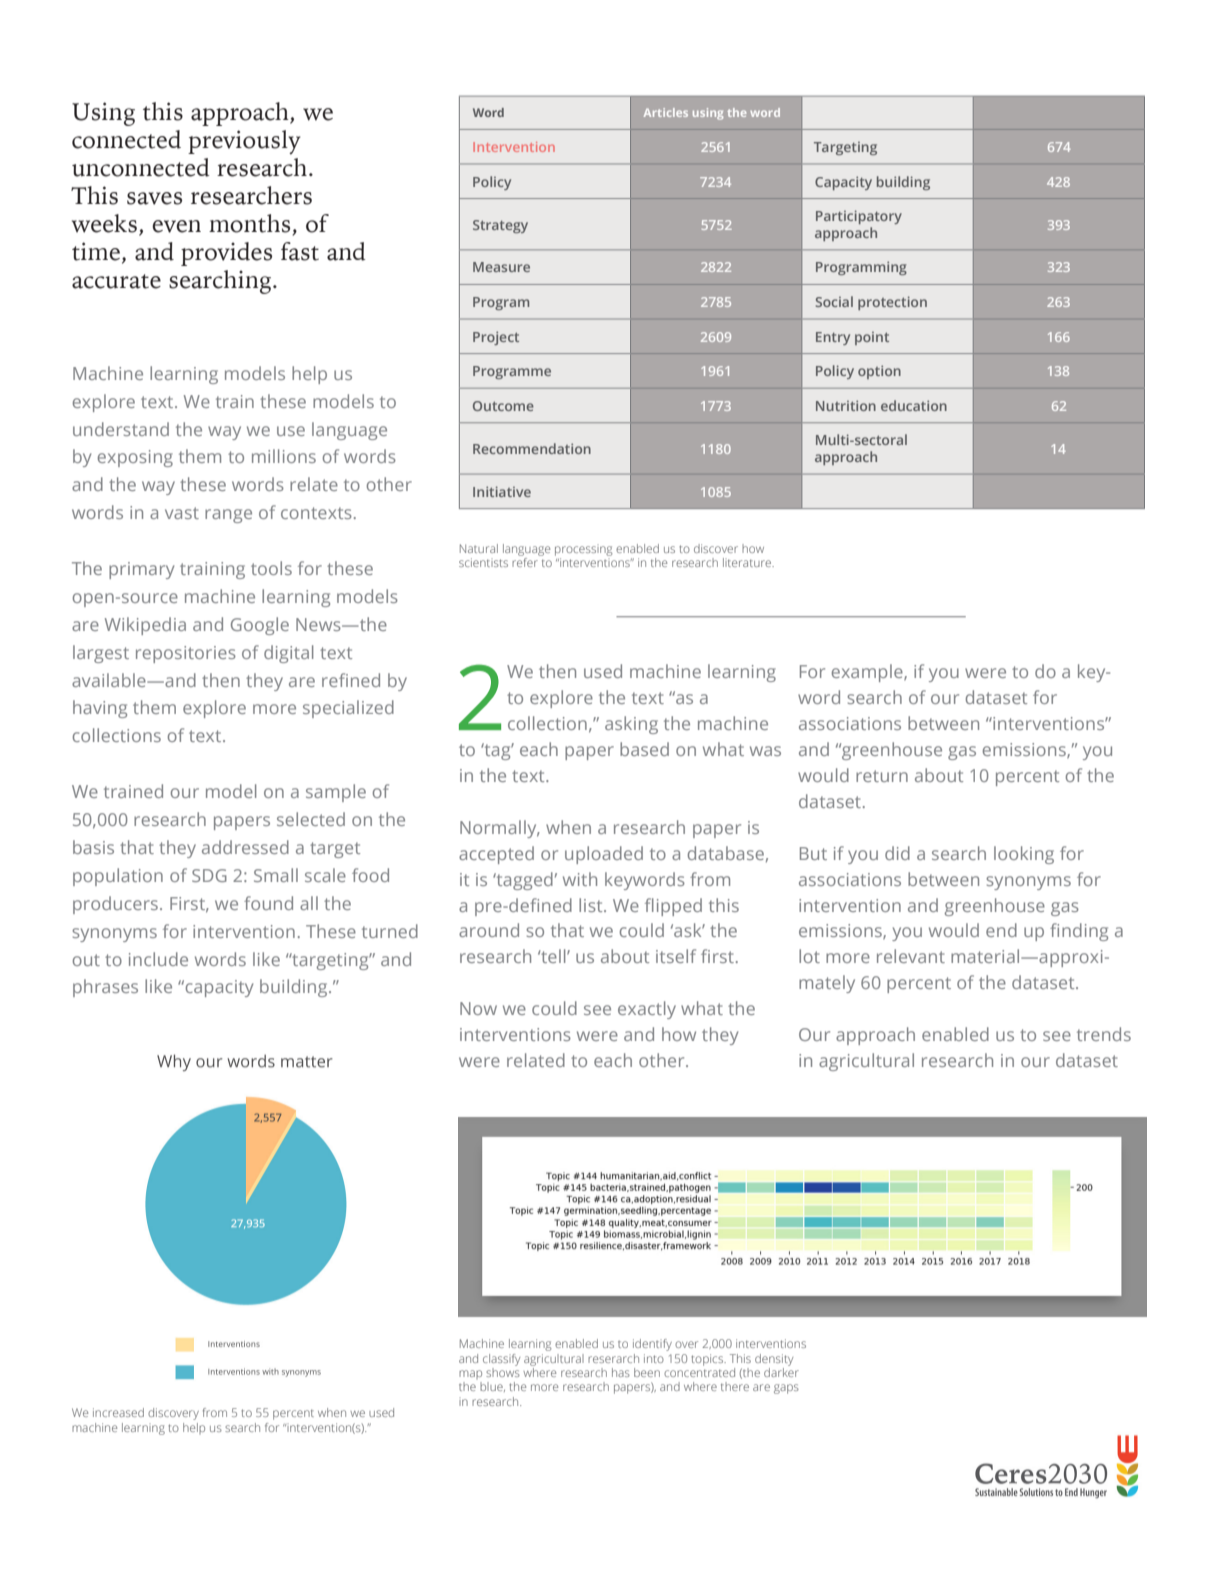 The width and height of the document is (1219, 1578). Describe the element at coordinates (882, 776) in the document. I see `return` at that location.
